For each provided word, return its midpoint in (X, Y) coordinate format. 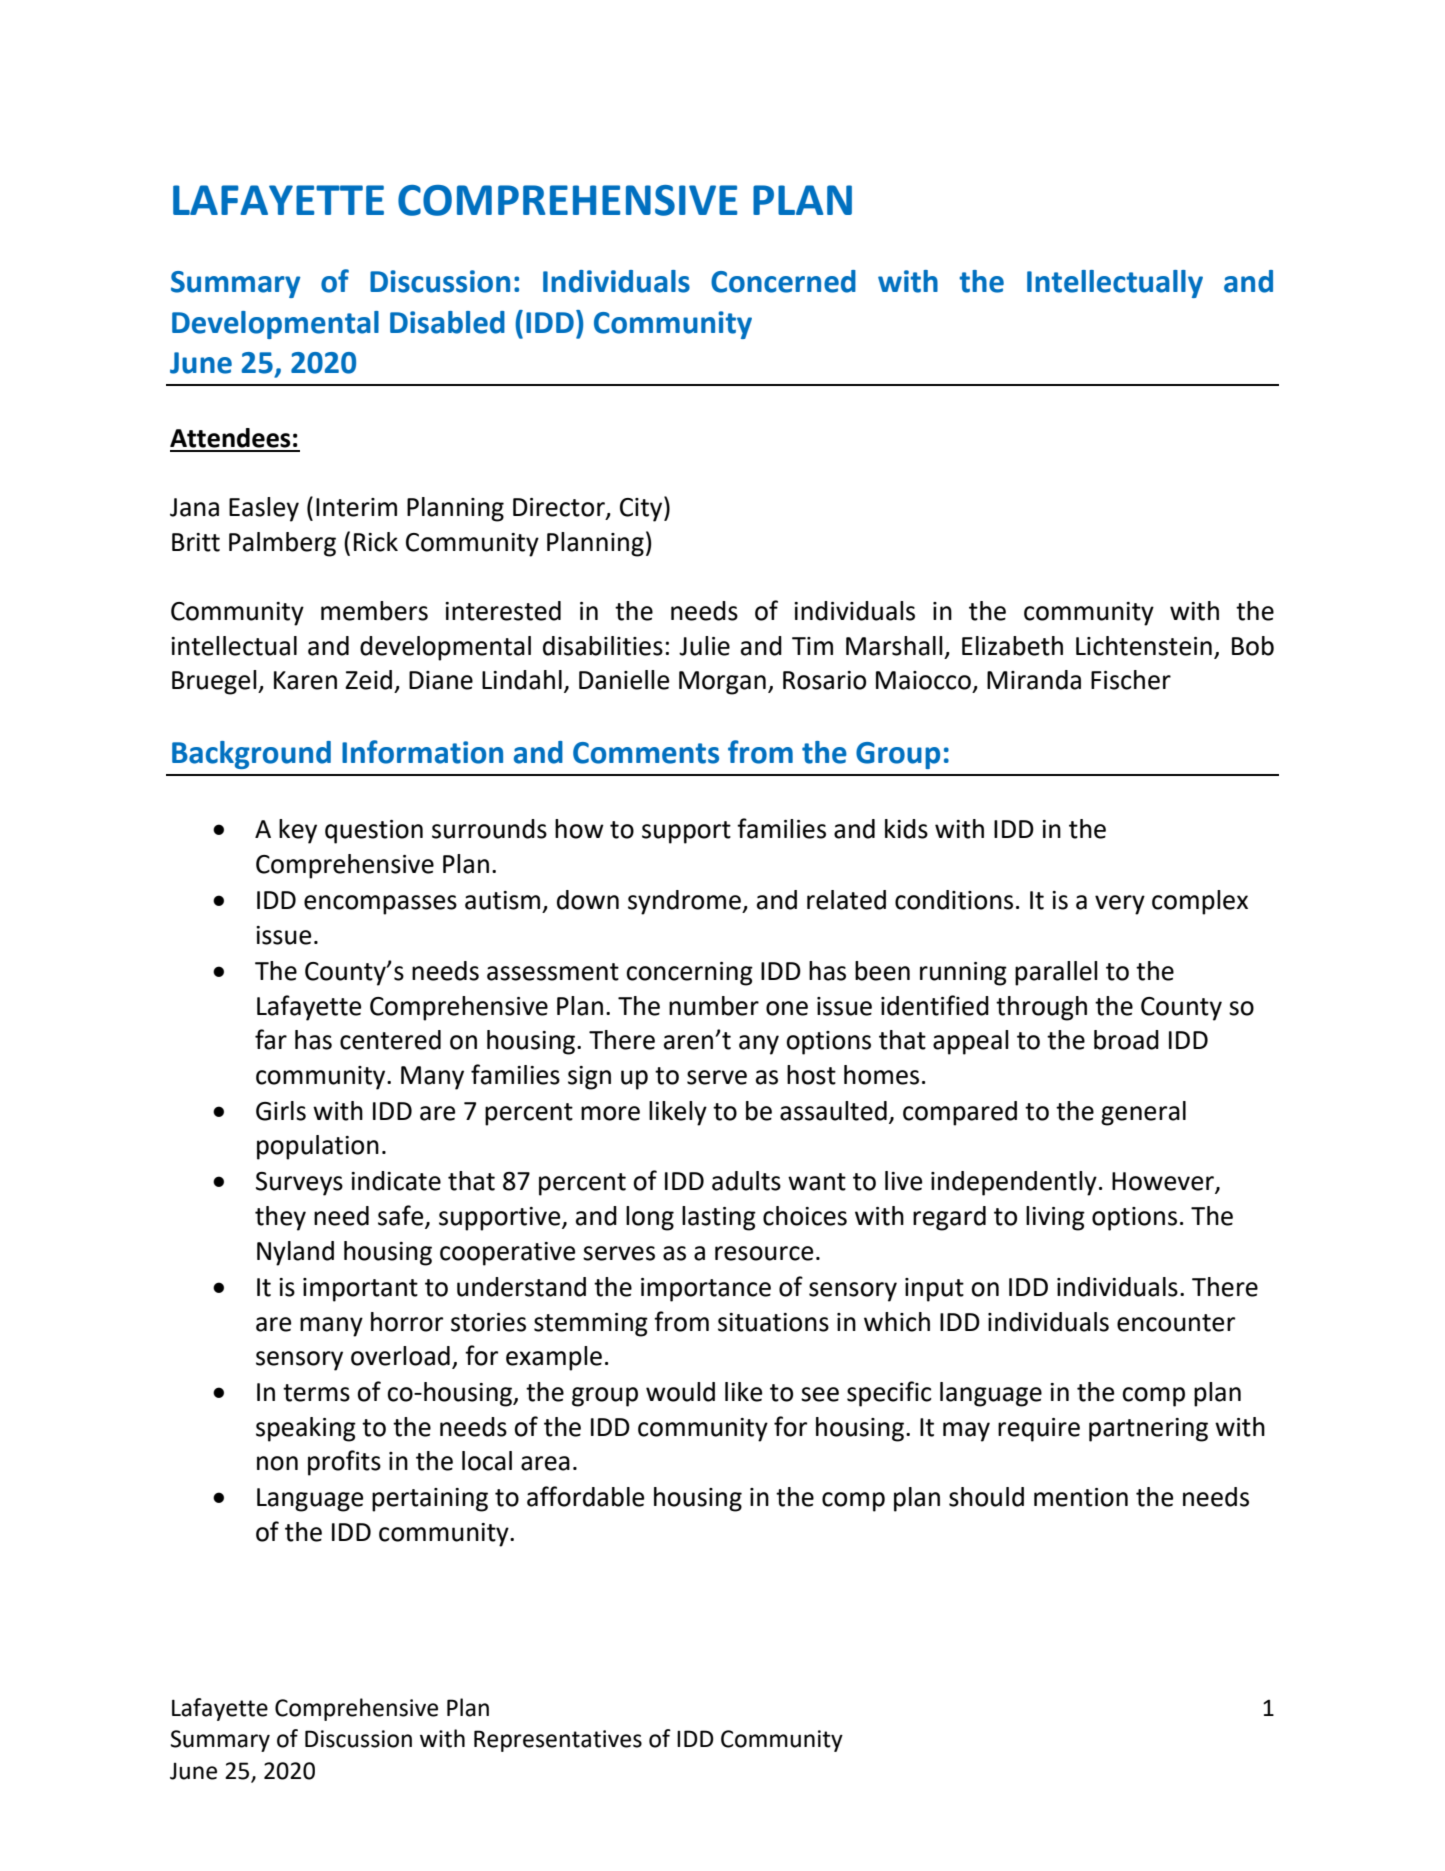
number (714, 1006)
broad (1126, 1040)
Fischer (1131, 680)
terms (316, 1393)
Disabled (447, 322)
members (374, 611)
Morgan (722, 683)
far (271, 1039)
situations (773, 1322)
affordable (585, 1496)
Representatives (558, 1741)
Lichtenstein (1144, 646)
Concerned (783, 281)
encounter (1176, 1323)
